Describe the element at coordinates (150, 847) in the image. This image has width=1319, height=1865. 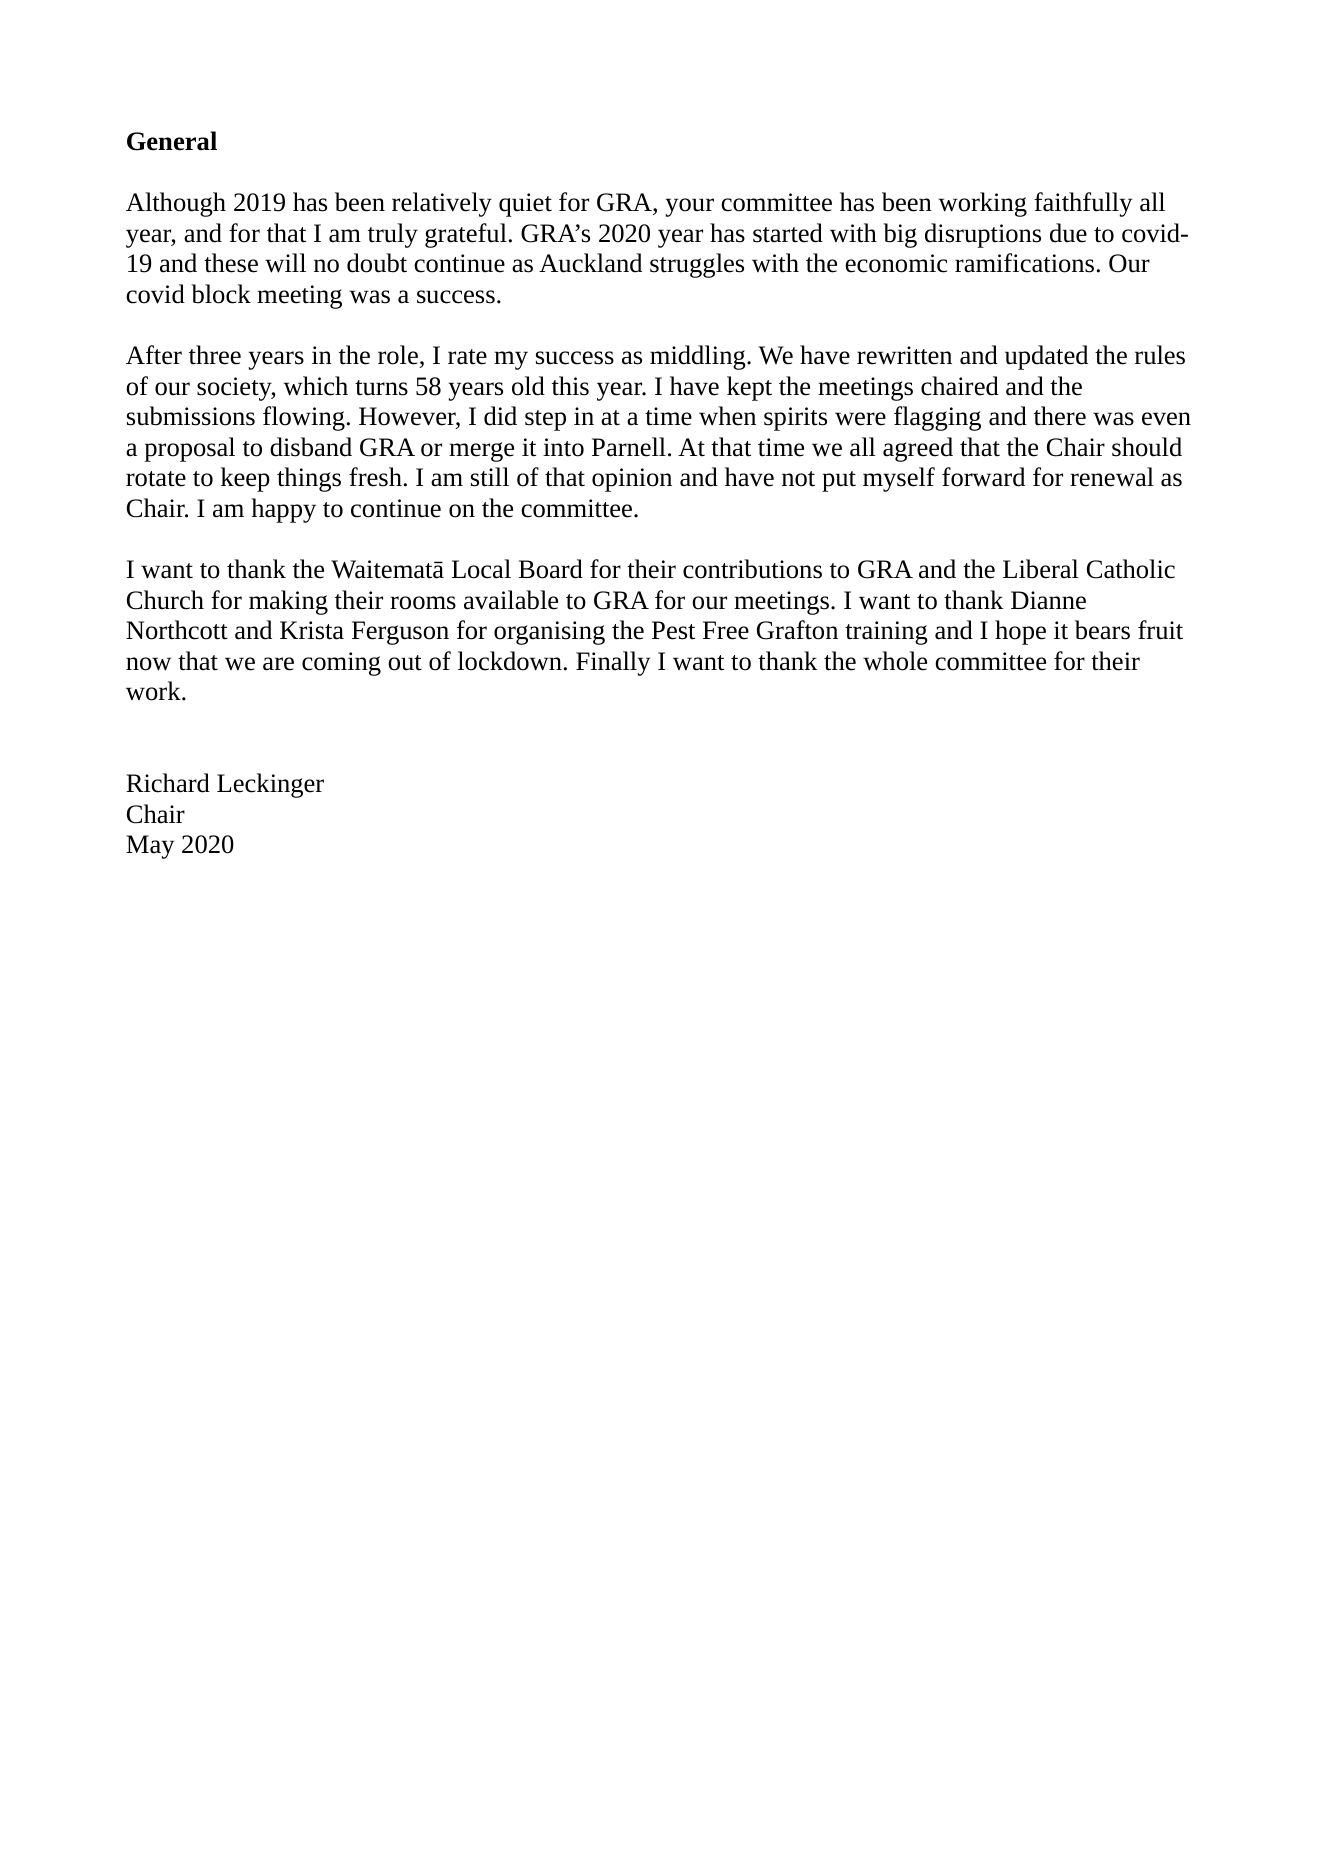
I see `May` at that location.
